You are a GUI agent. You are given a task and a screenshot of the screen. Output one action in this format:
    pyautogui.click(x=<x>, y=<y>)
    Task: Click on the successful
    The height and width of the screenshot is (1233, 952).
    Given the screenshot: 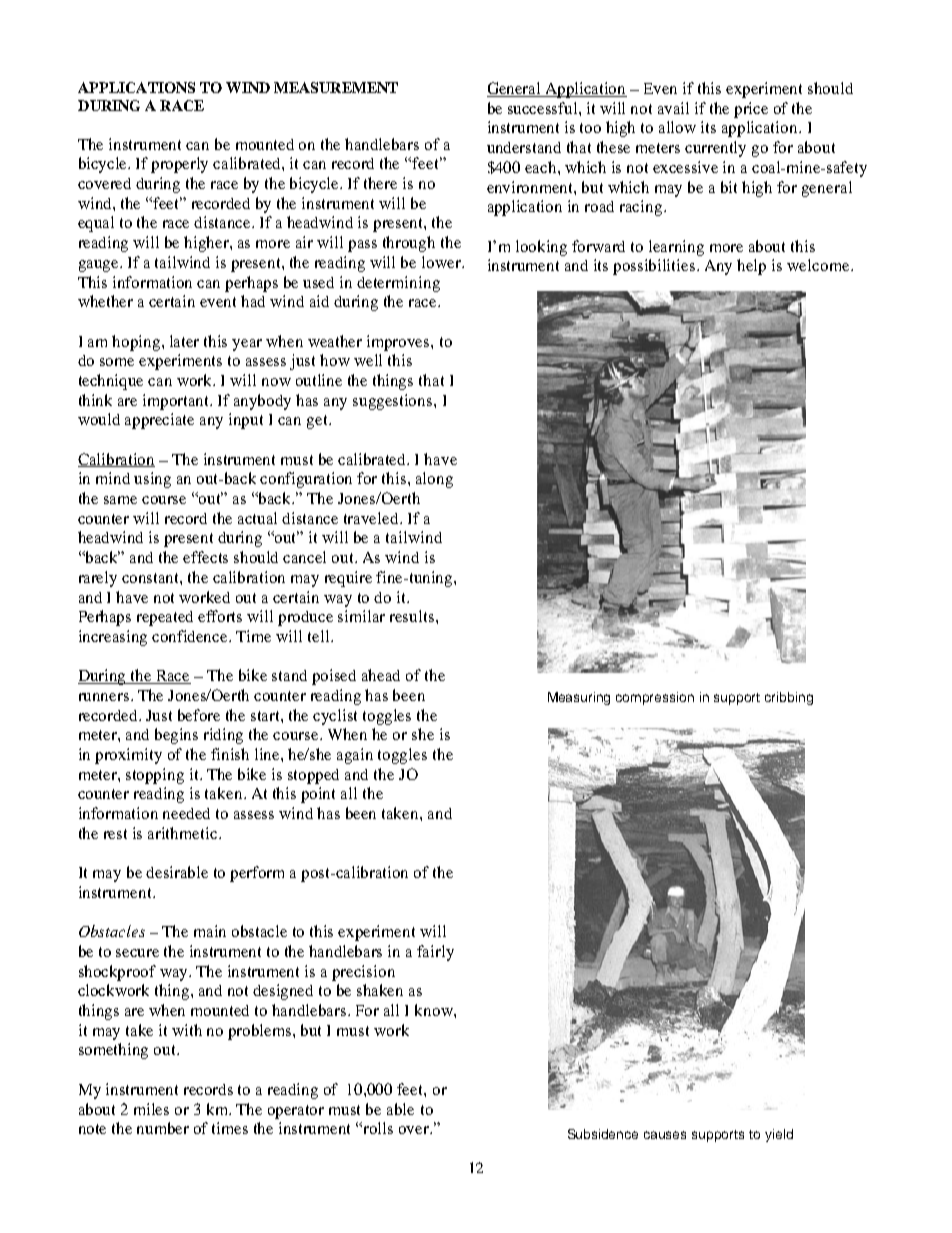 What is the action you would take?
    pyautogui.click(x=544, y=108)
